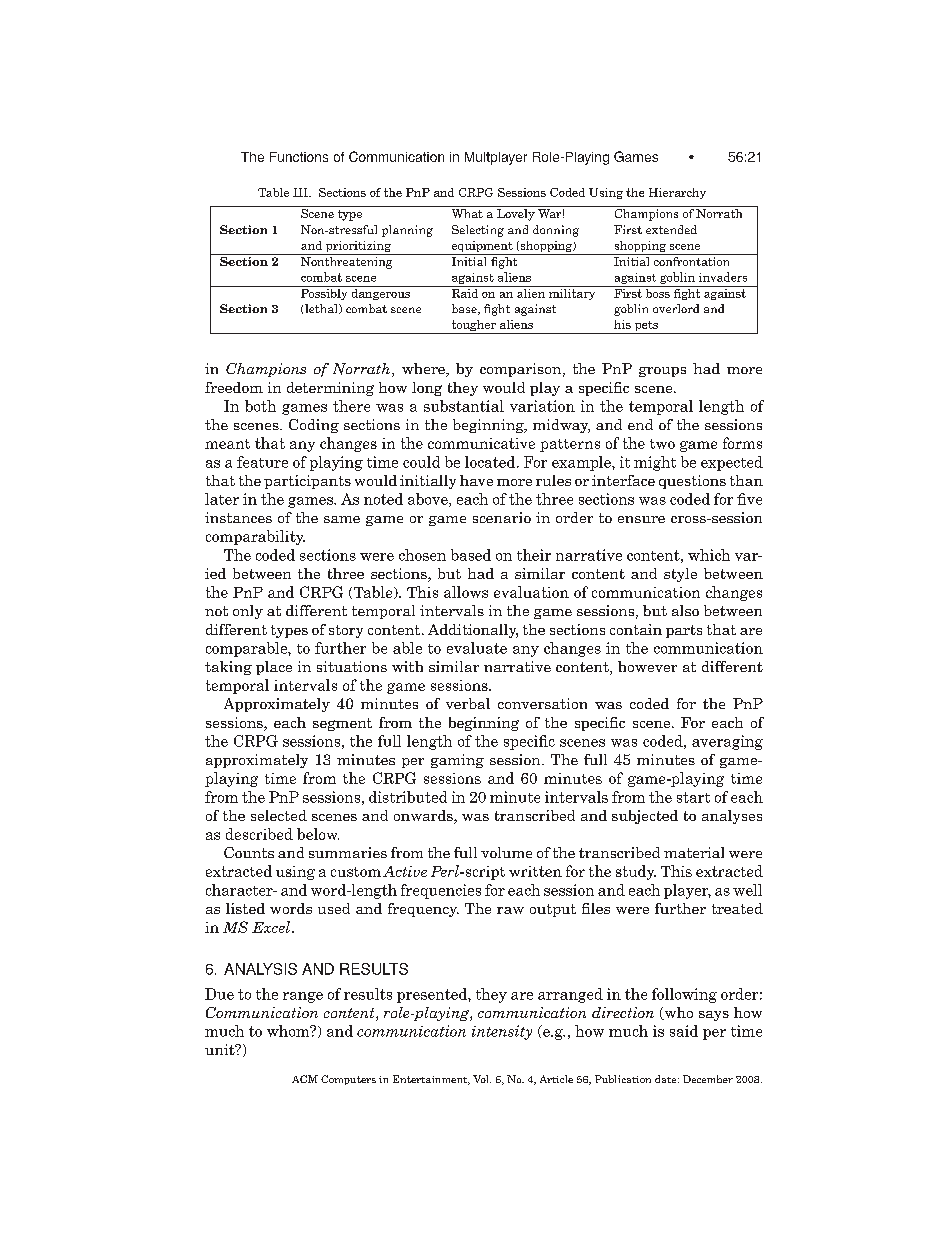 The height and width of the document is (1233, 952). What do you see at coordinates (677, 193) in the document?
I see `Hierarchy` at bounding box center [677, 193].
